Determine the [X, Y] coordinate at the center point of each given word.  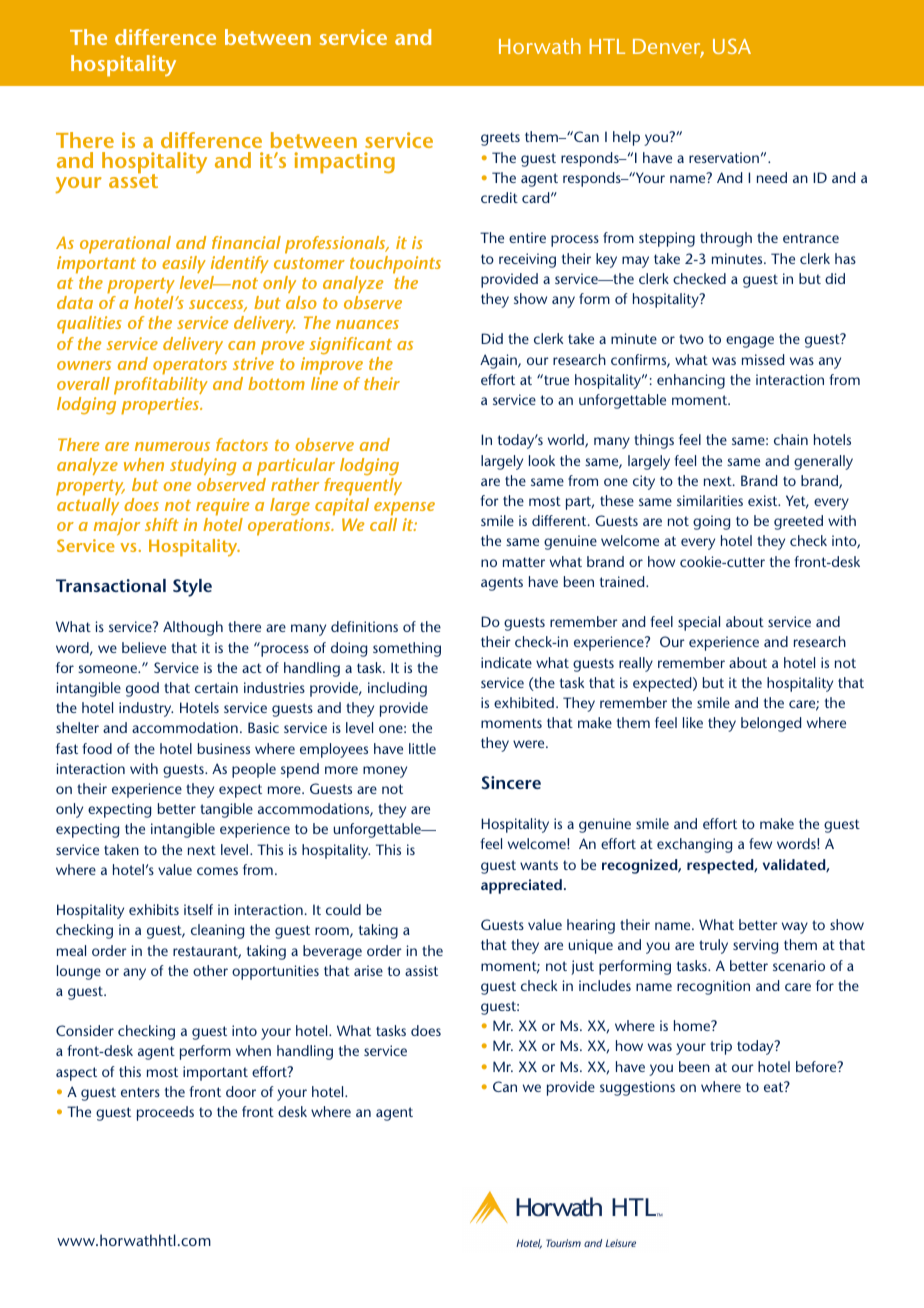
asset [133, 180]
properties [161, 406]
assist [421, 970]
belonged [771, 724]
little [422, 748]
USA [732, 46]
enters [140, 1092]
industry [146, 709]
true [555, 379]
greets [500, 139]
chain [791, 439]
